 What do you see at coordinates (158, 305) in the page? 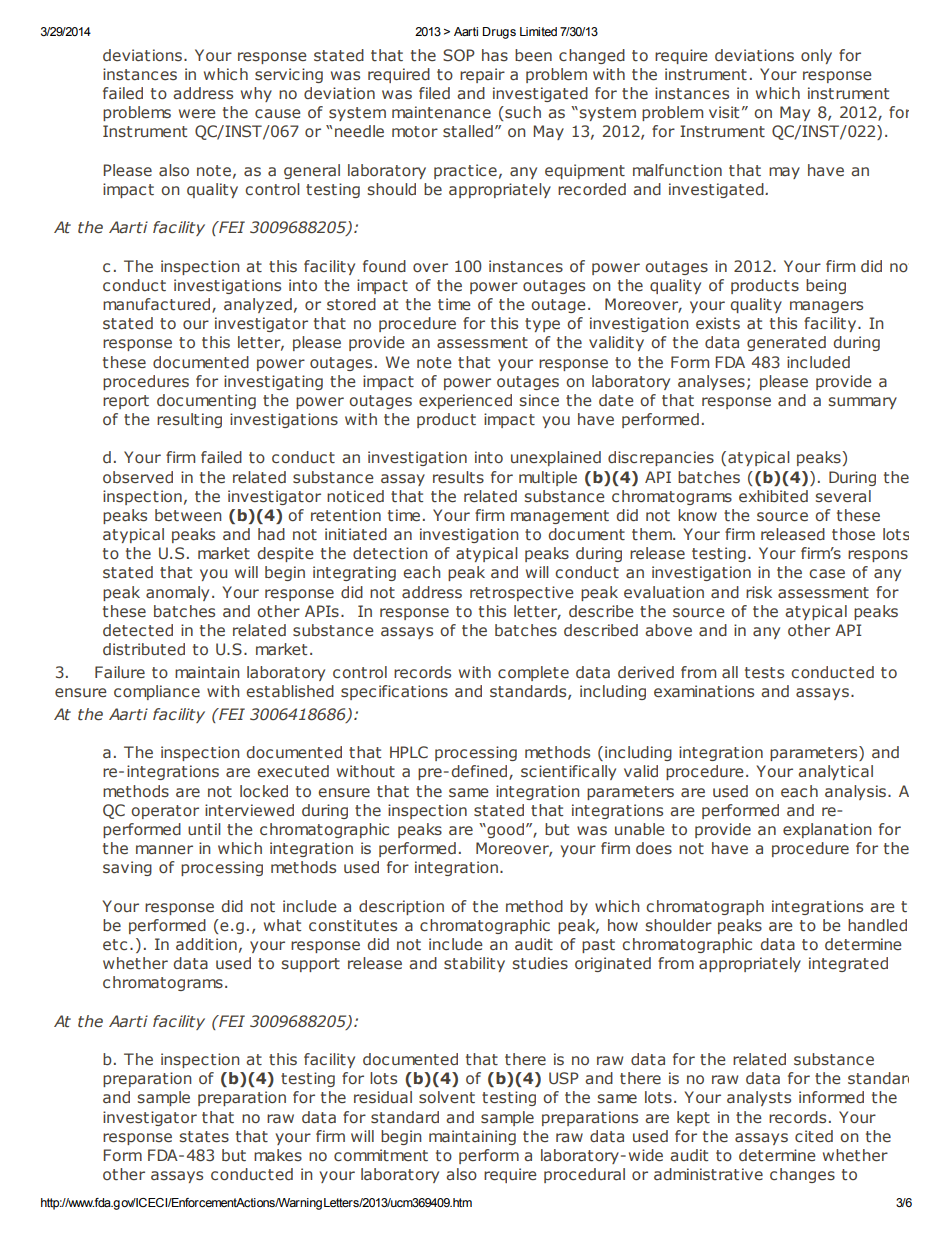
I see `manufactured` at bounding box center [158, 305].
